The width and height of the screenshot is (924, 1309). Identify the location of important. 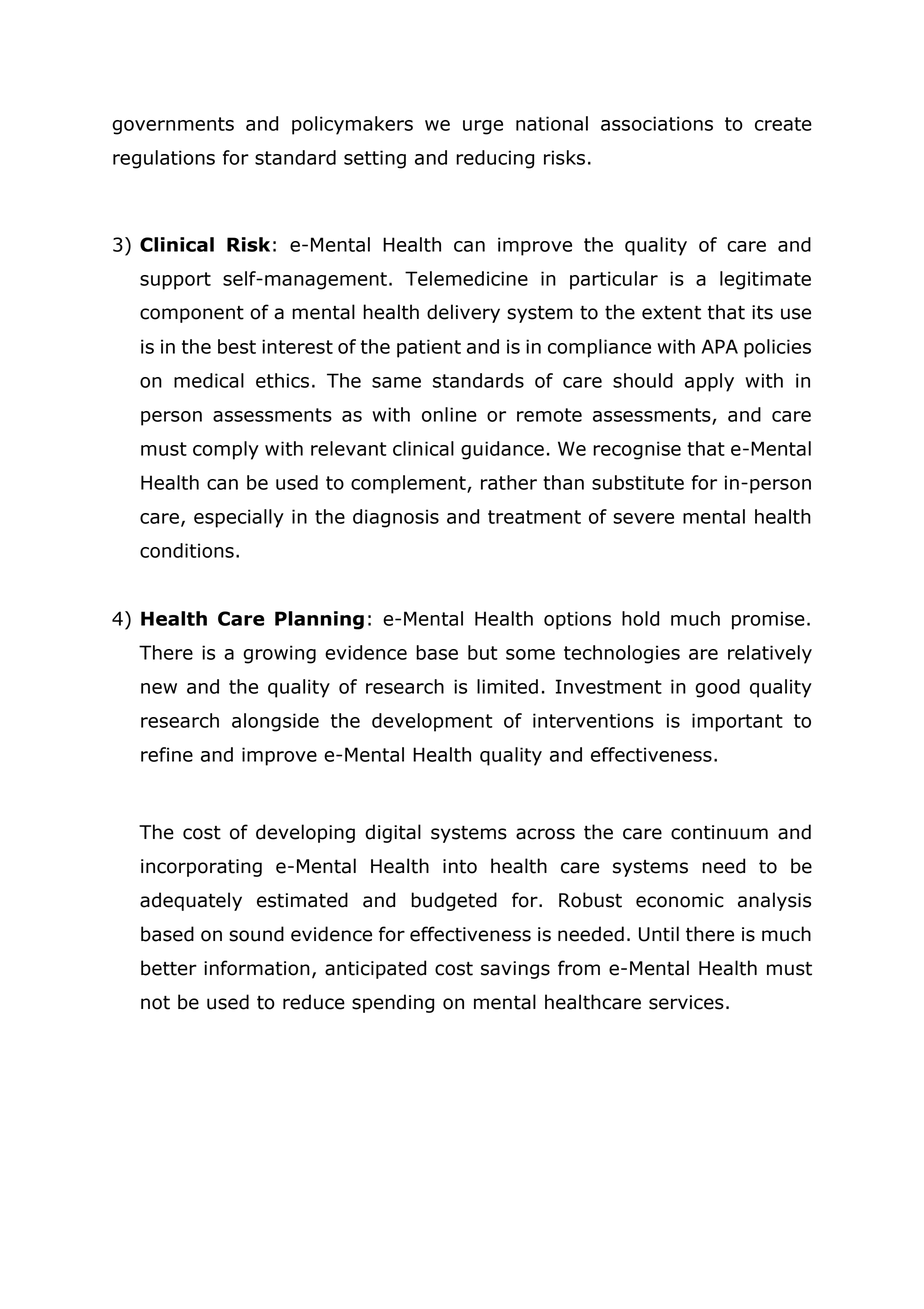
(737, 722).
